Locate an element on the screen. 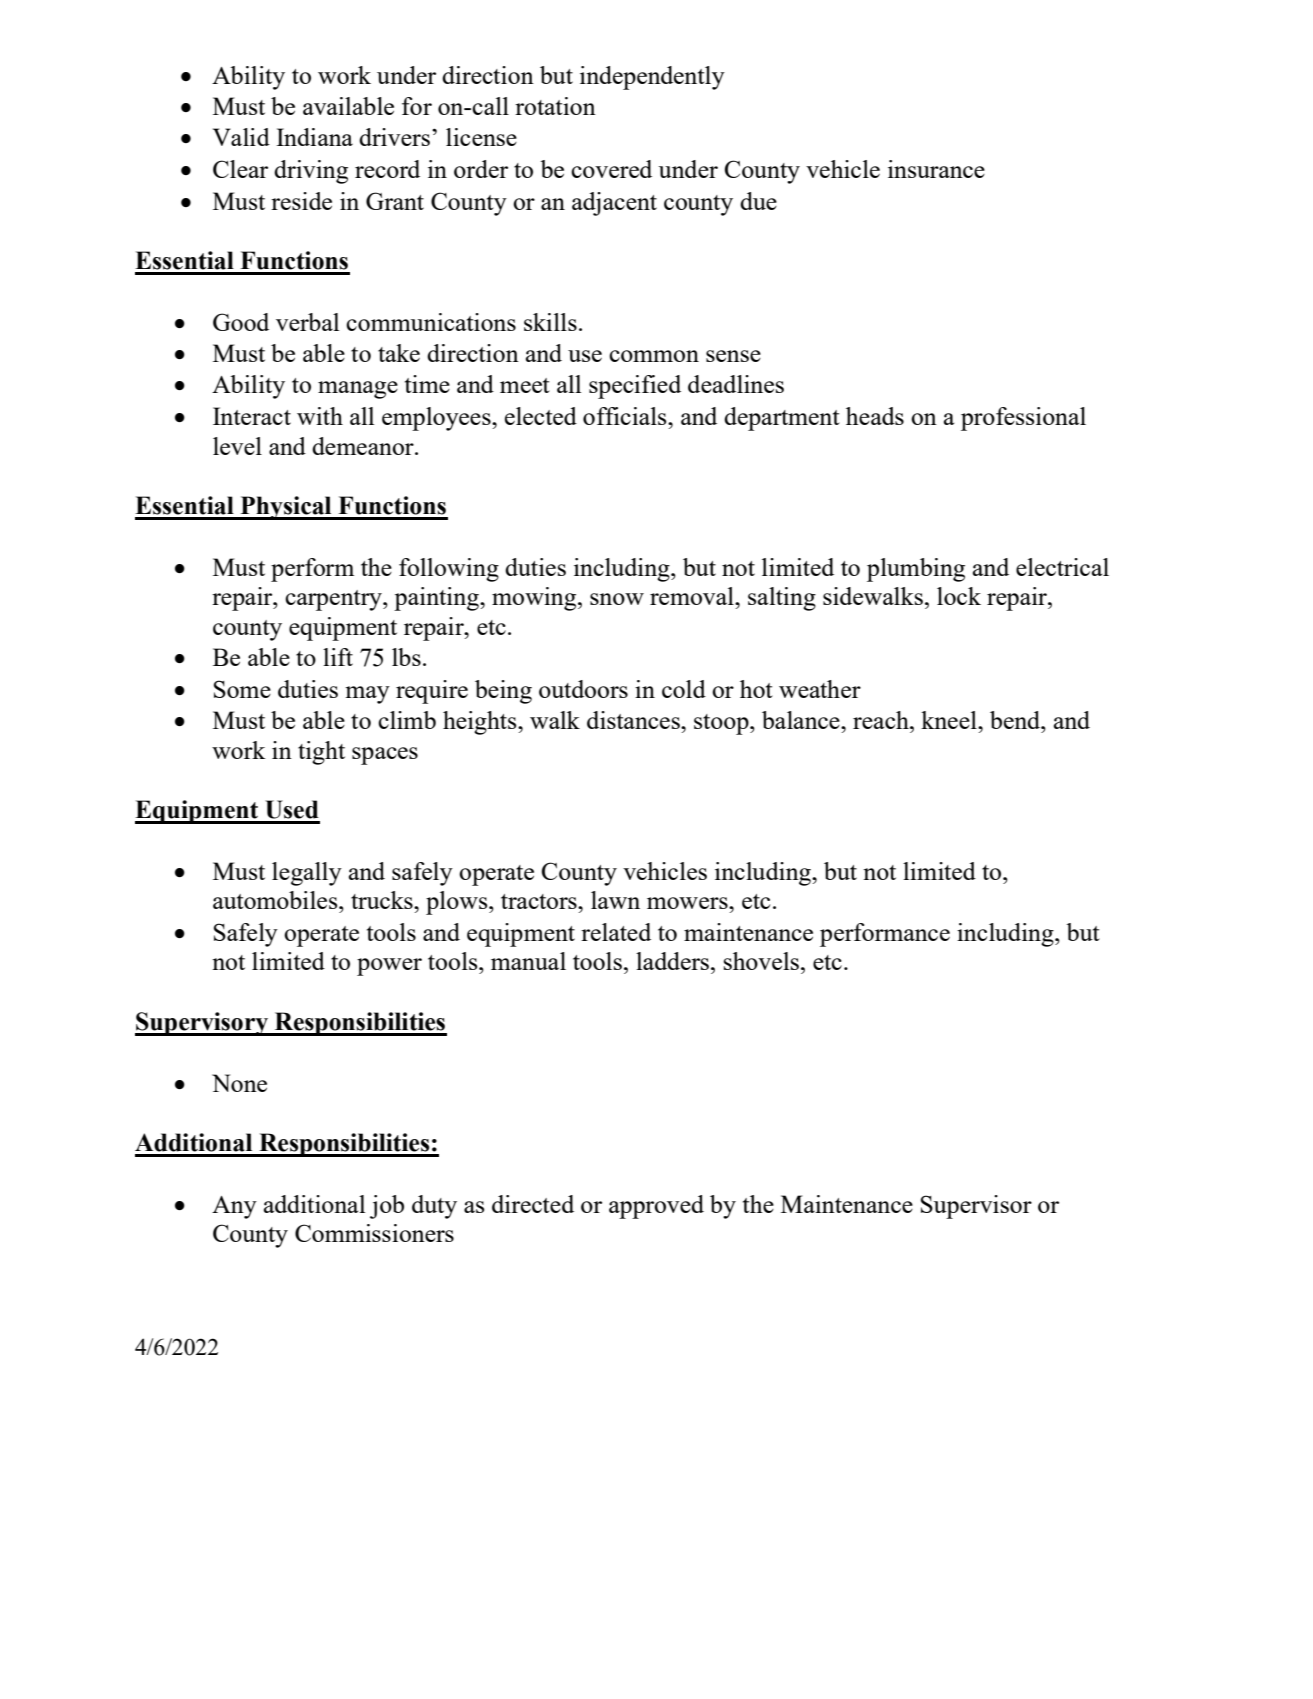 The height and width of the screenshot is (1699, 1313). insurance is located at coordinates (936, 169).
